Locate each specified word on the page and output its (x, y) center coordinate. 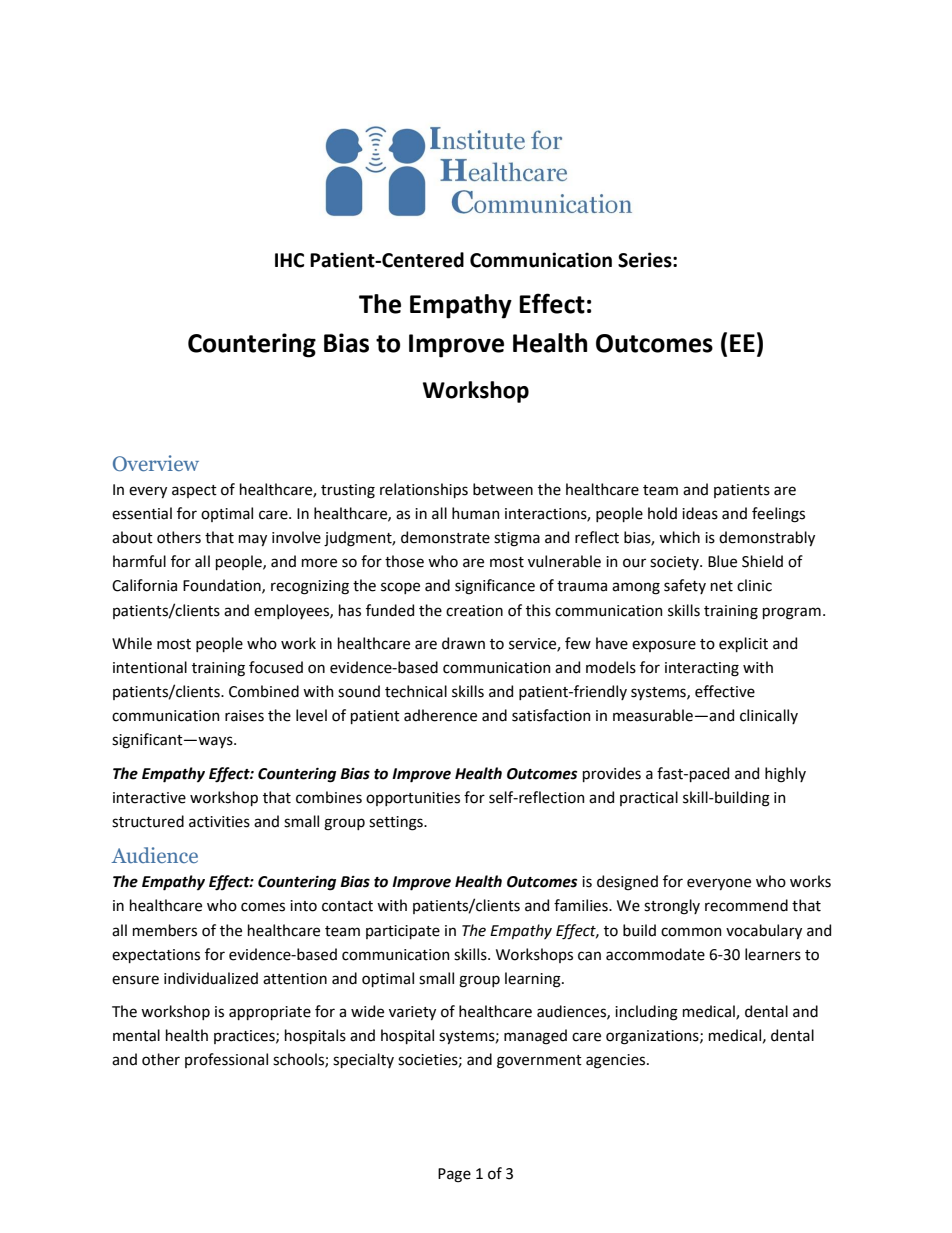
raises (244, 716)
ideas (700, 513)
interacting (702, 669)
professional (226, 1060)
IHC (289, 260)
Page (454, 1175)
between (503, 489)
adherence (440, 715)
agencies (617, 1061)
